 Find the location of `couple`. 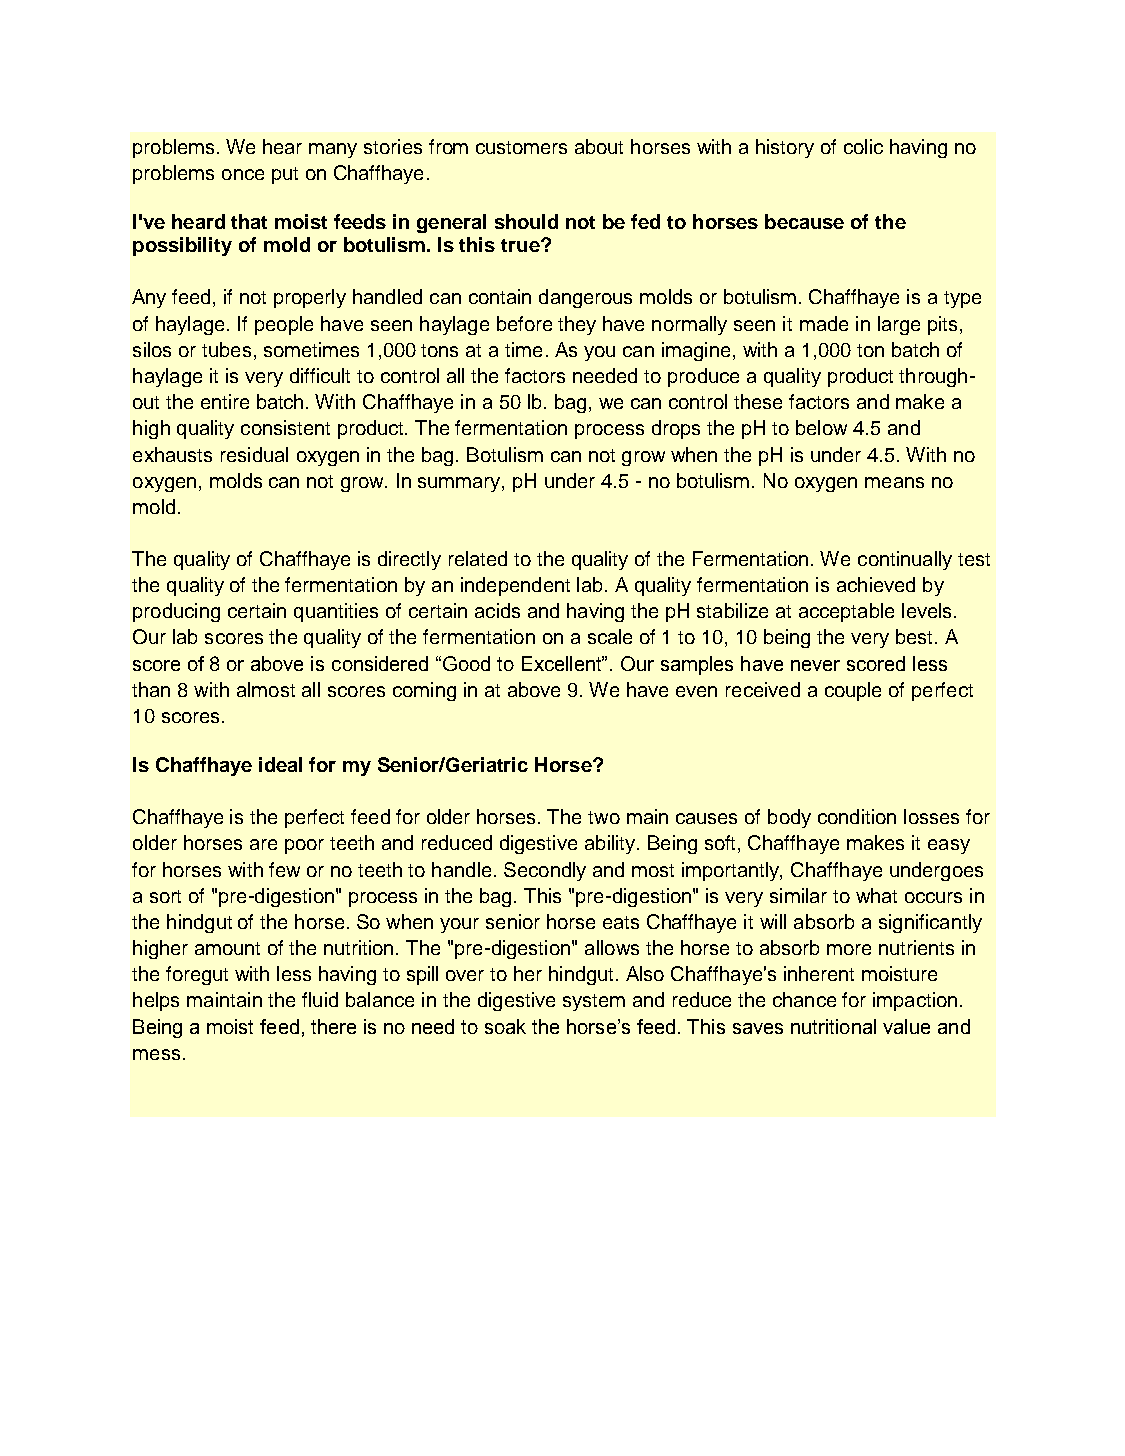

couple is located at coordinates (853, 691).
